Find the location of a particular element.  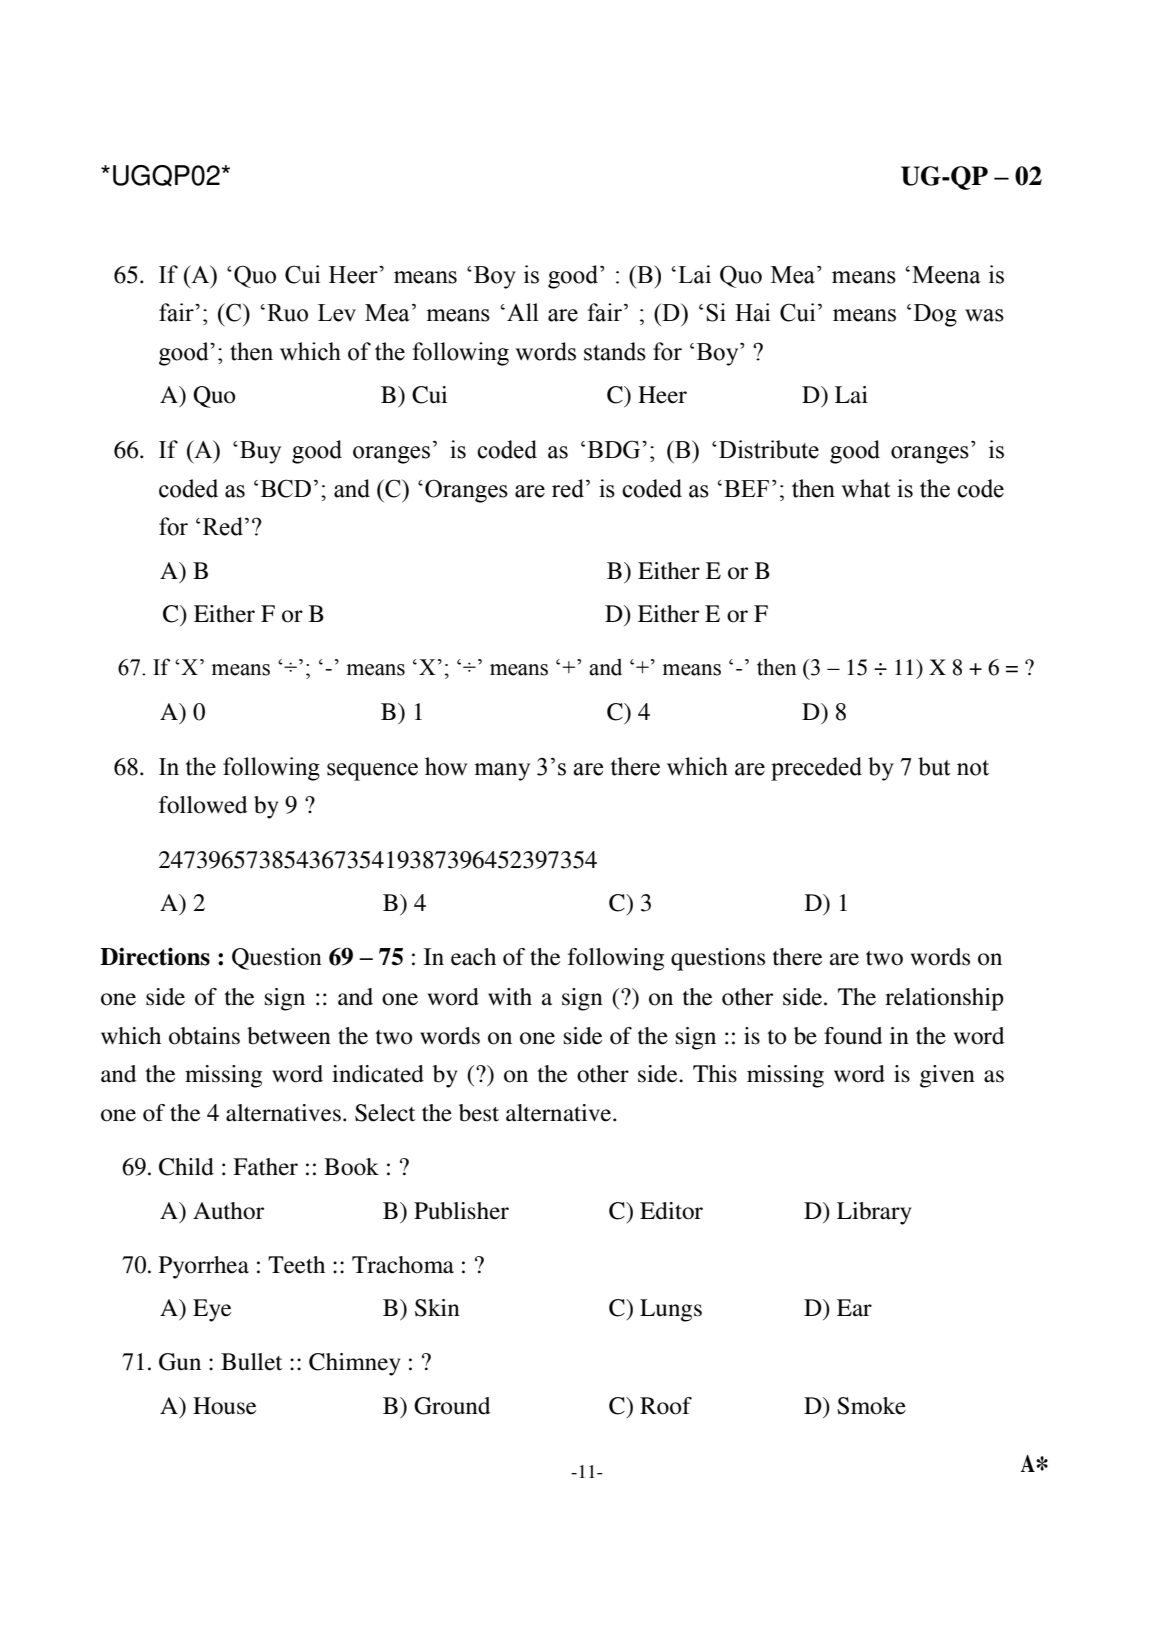

Roof is located at coordinates (666, 1406).
